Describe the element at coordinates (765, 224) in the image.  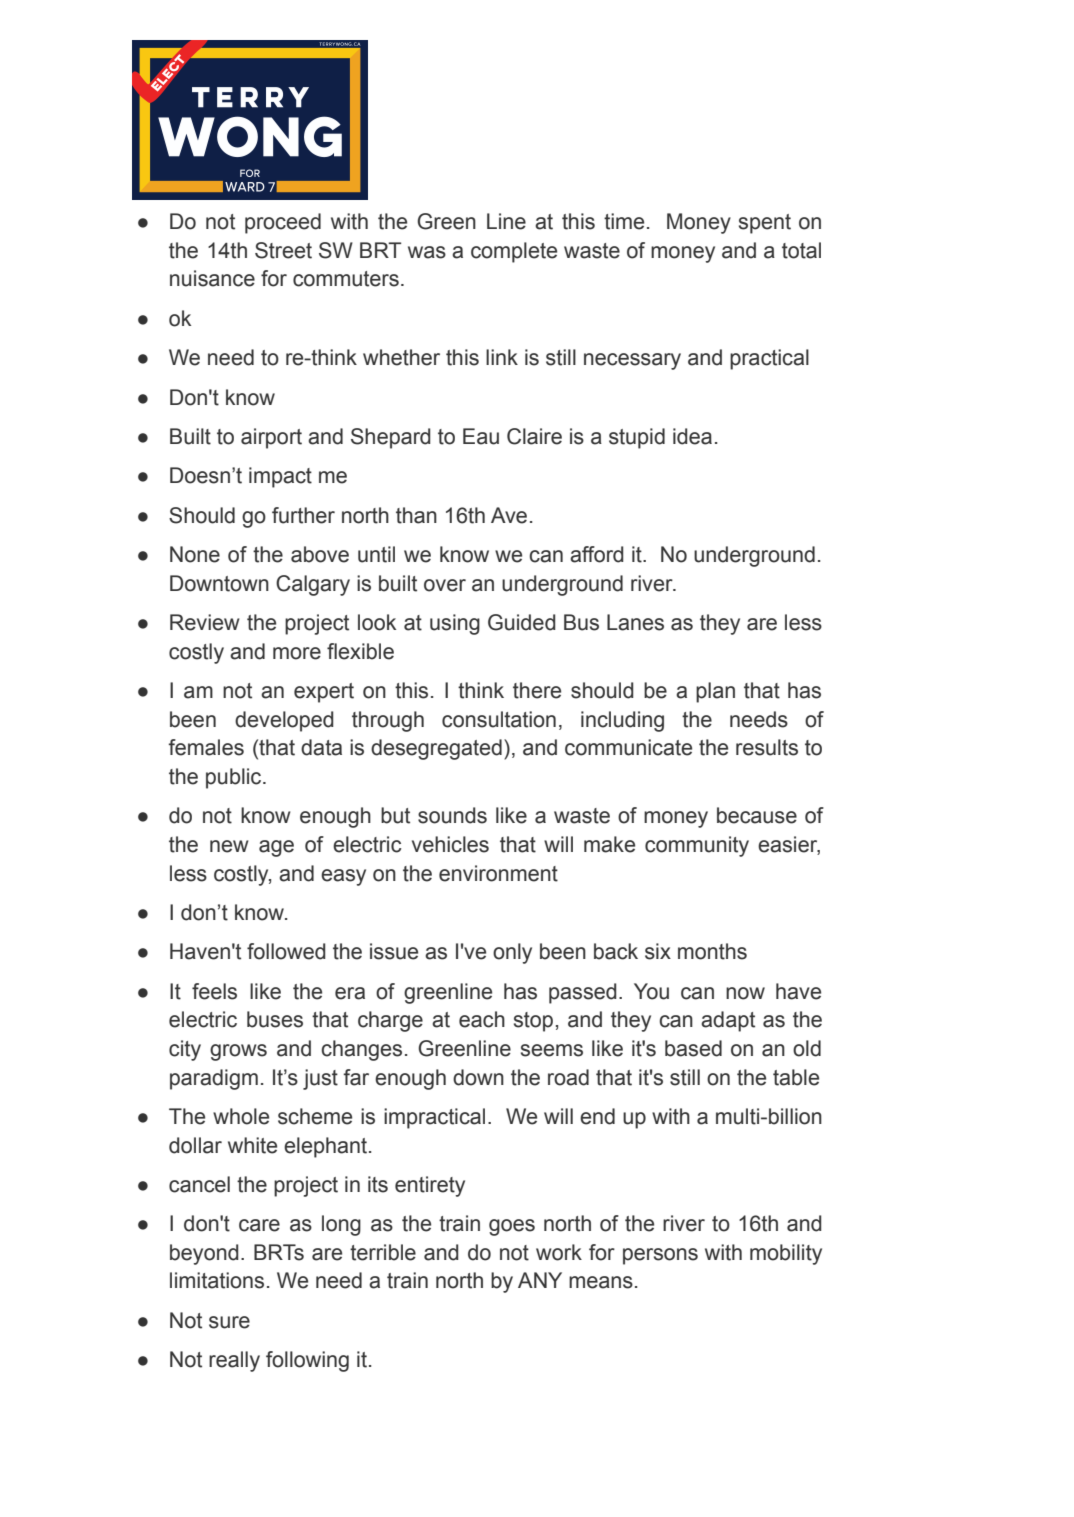
I see `spent` at that location.
